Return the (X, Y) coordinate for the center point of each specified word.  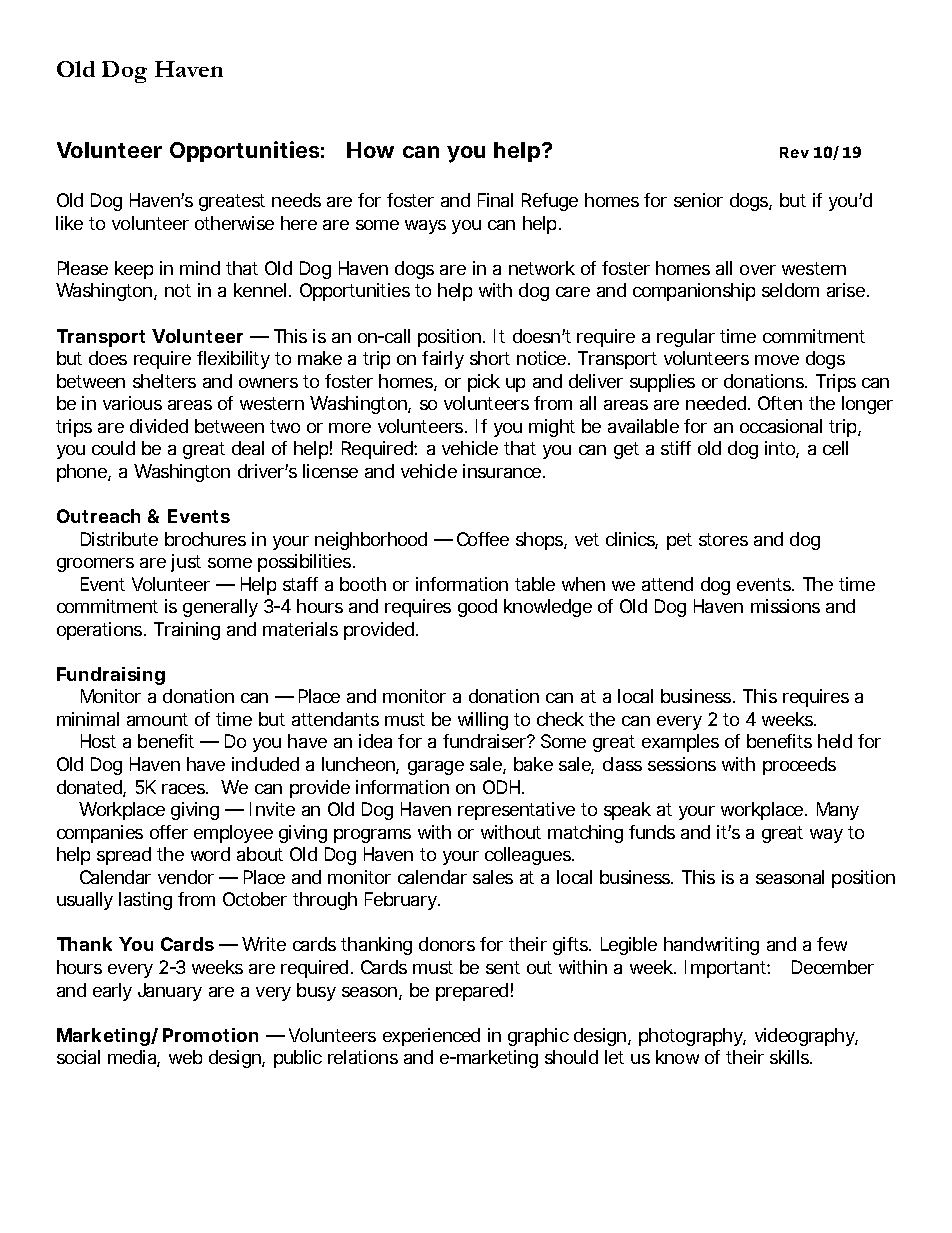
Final (495, 200)
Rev (794, 152)
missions (785, 606)
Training (187, 631)
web (185, 1057)
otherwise (234, 223)
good (477, 608)
